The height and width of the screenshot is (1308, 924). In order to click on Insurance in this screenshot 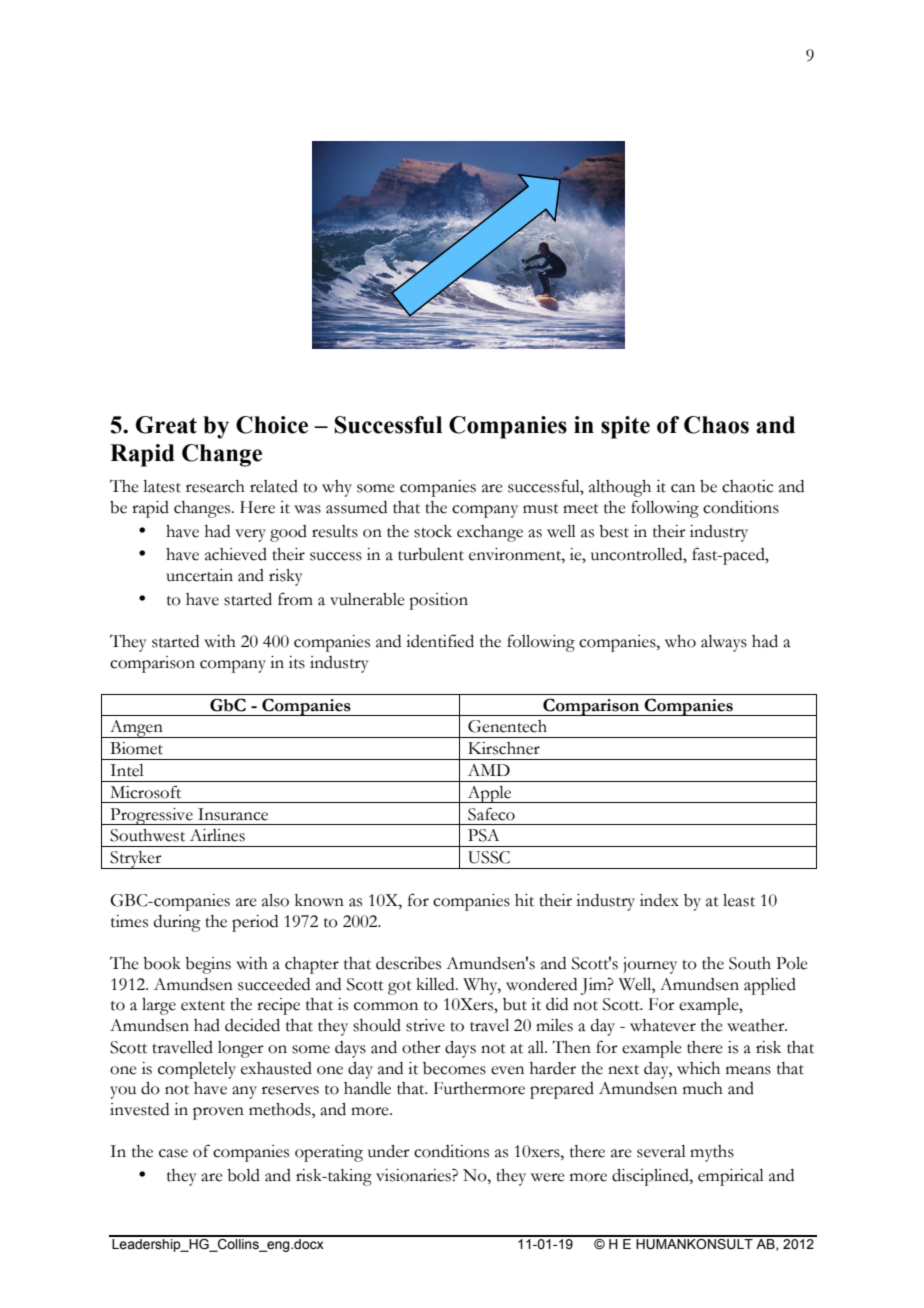, I will do `click(233, 814)`.
